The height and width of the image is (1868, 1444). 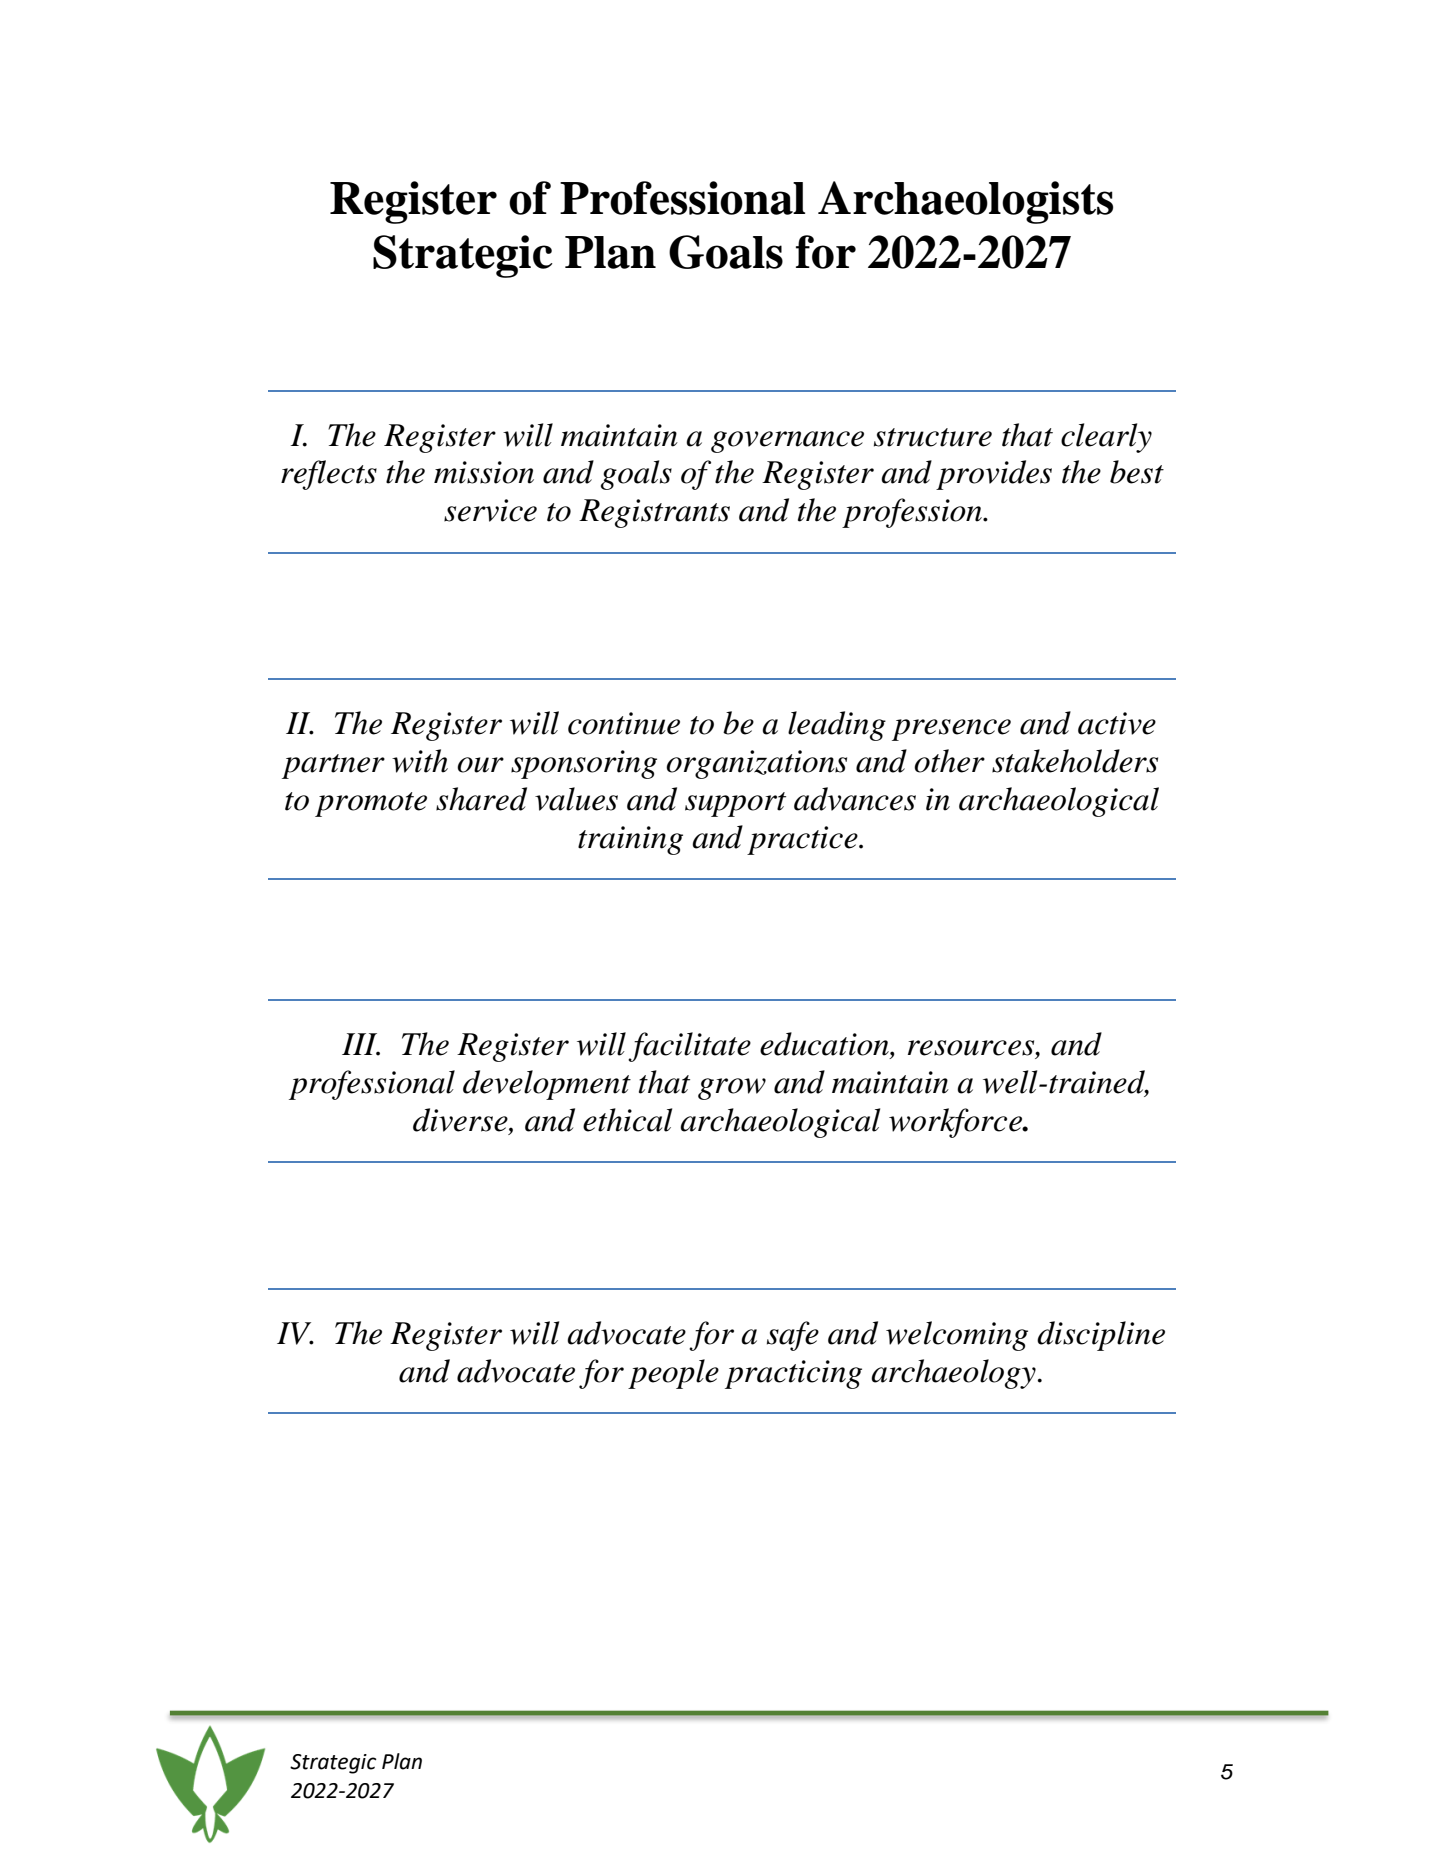 I want to click on clearly, so click(x=1106, y=438).
